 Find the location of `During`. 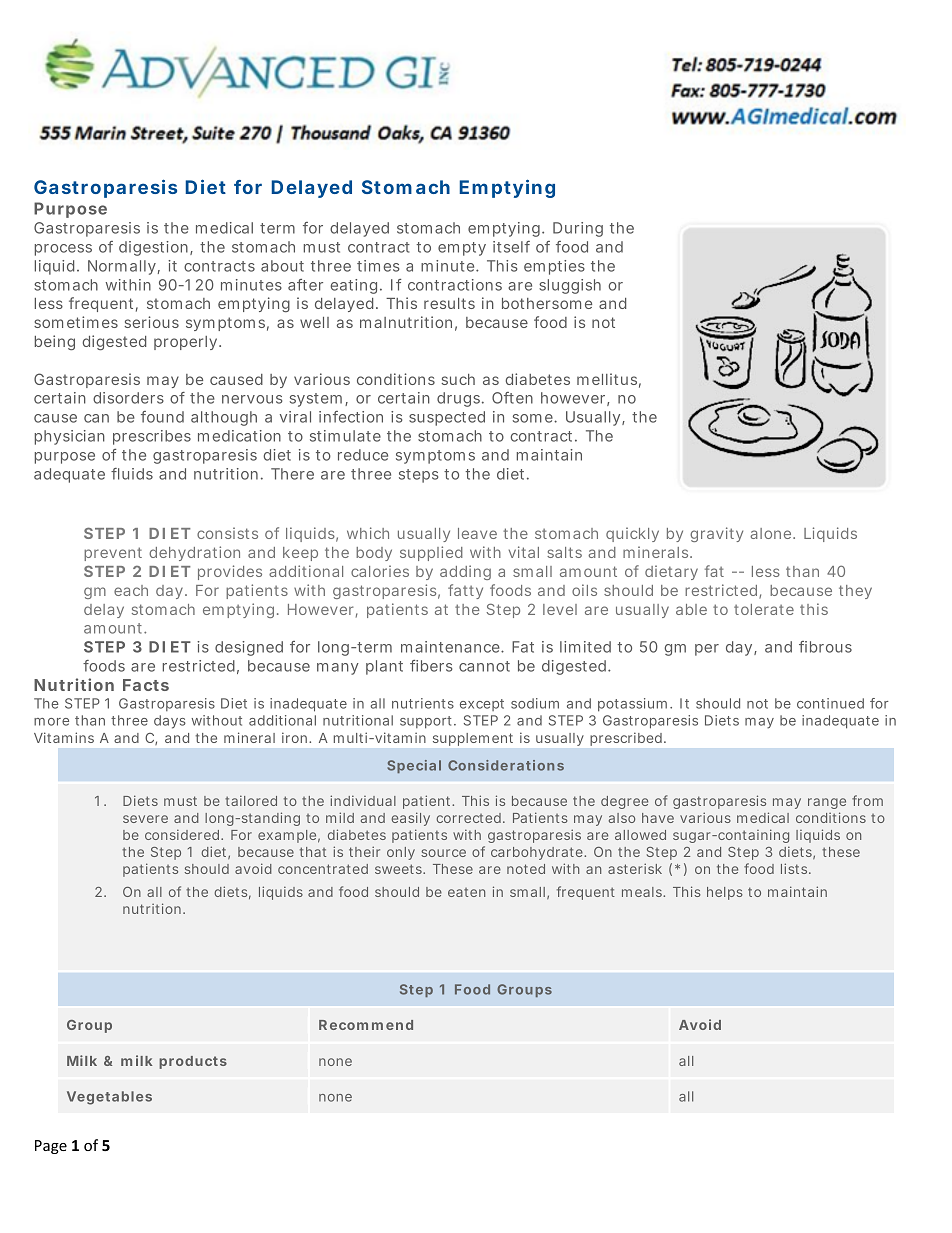

During is located at coordinates (578, 229).
